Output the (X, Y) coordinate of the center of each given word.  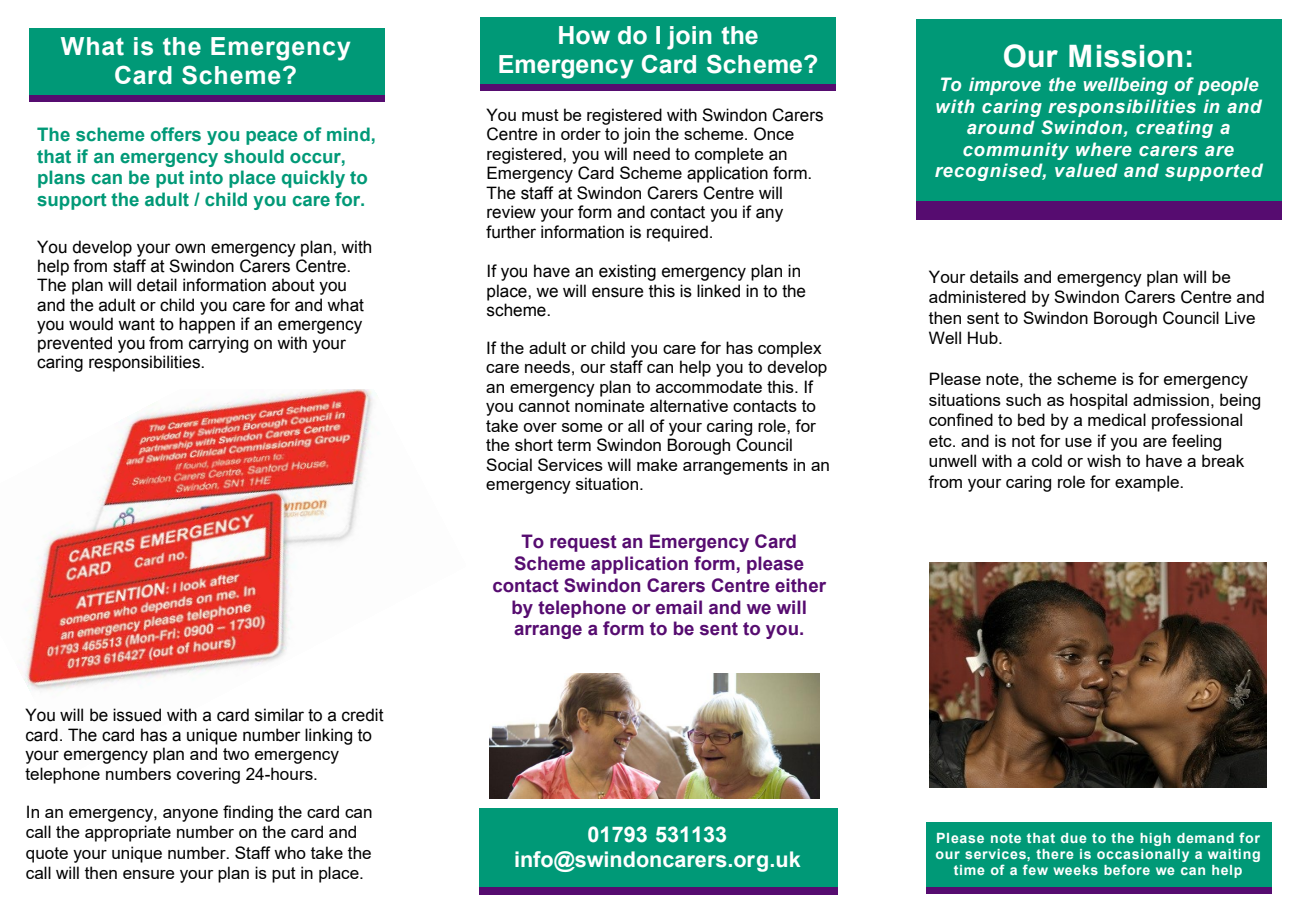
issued (137, 715)
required (677, 233)
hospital (1098, 401)
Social (509, 464)
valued (1086, 170)
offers (175, 134)
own (190, 248)
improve (1005, 86)
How (584, 35)
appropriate (128, 833)
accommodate (709, 386)
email (679, 607)
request (583, 543)
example (1148, 483)
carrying (218, 344)
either (800, 585)
